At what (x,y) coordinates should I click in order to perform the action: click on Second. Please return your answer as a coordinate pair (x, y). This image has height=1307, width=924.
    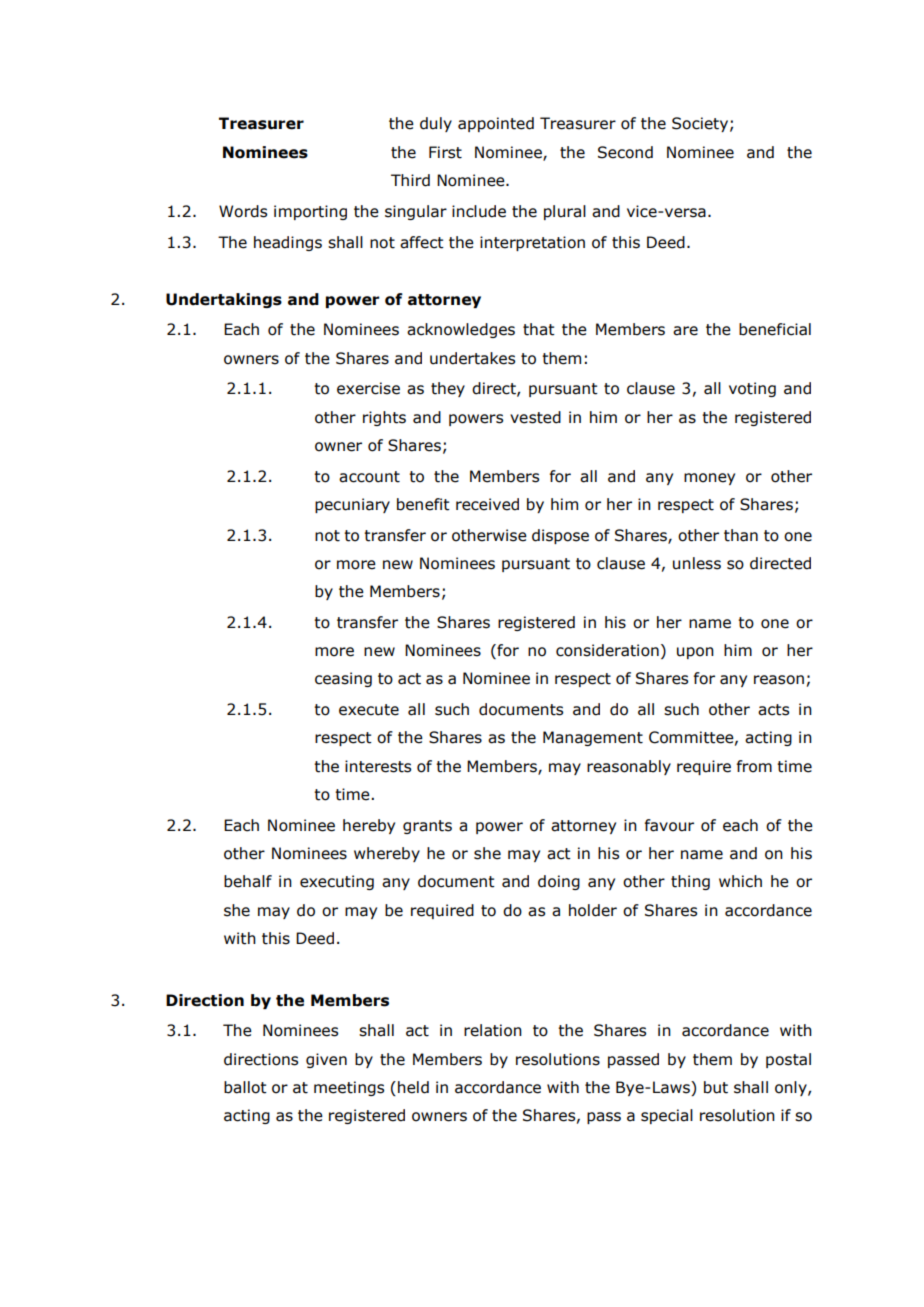
    Looking at the image, I should click on (625, 152).
